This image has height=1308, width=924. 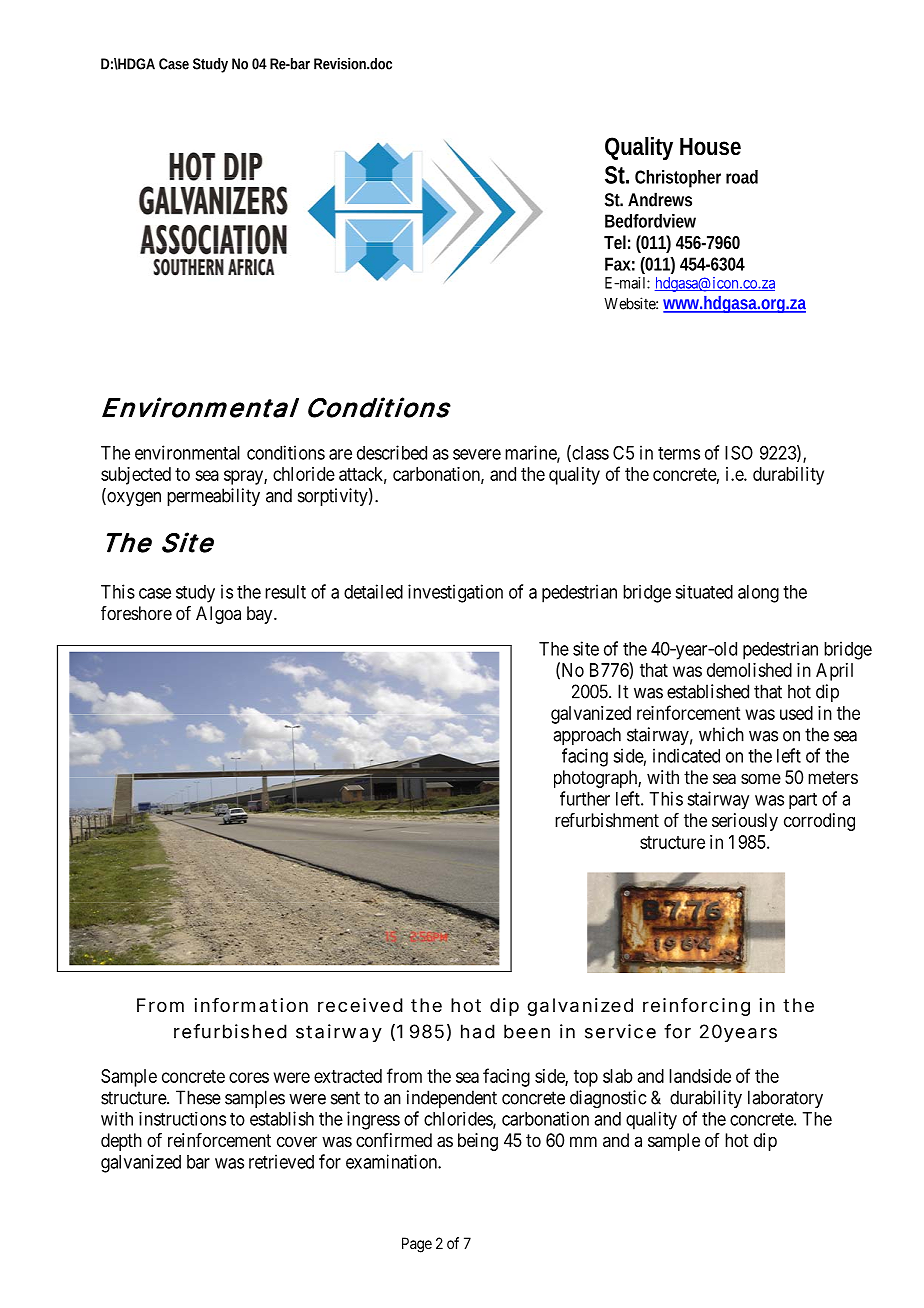 I want to click on had, so click(x=478, y=1031).
